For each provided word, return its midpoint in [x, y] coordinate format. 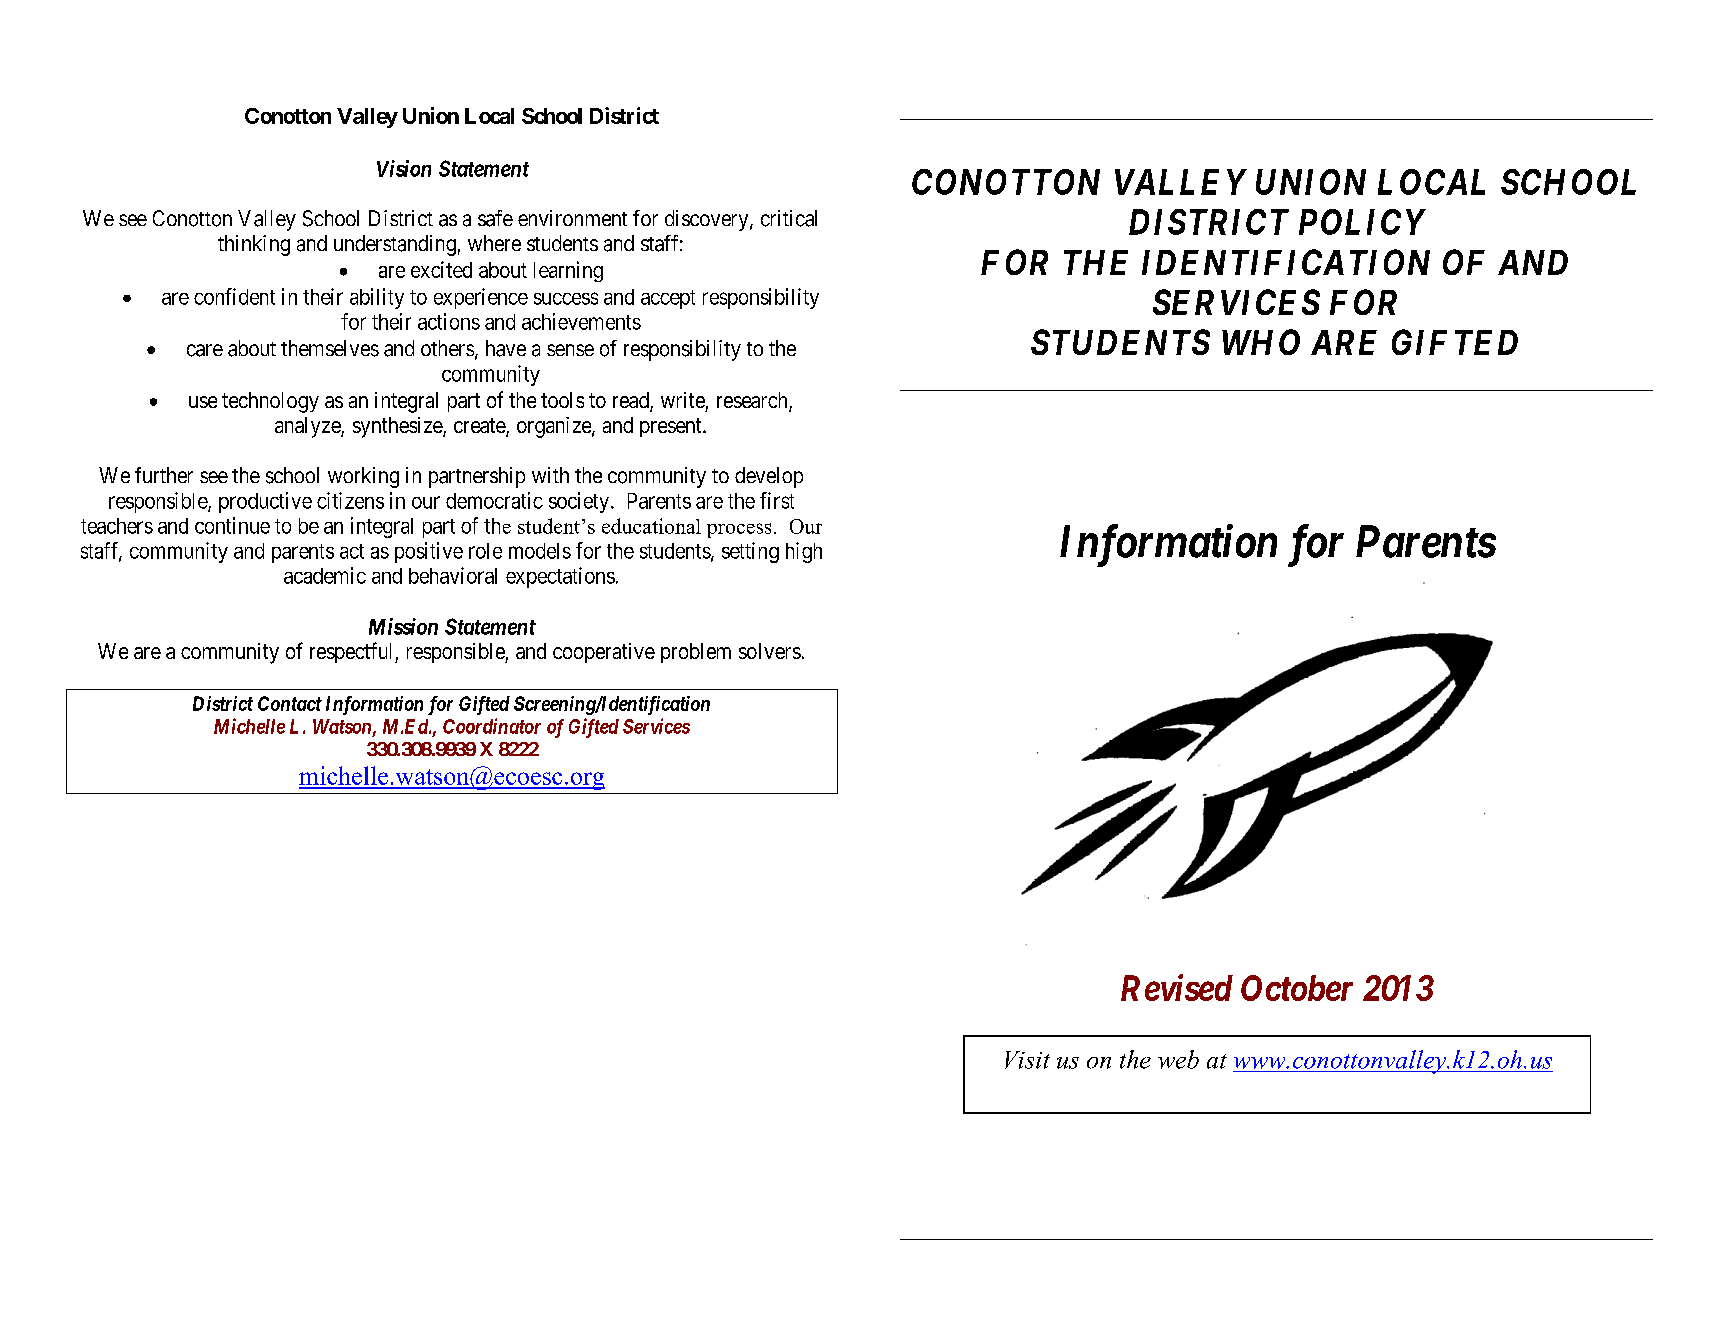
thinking [254, 245]
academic [325, 575]
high [804, 552]
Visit [1027, 1060]
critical [789, 218]
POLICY [1362, 222]
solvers [770, 651]
